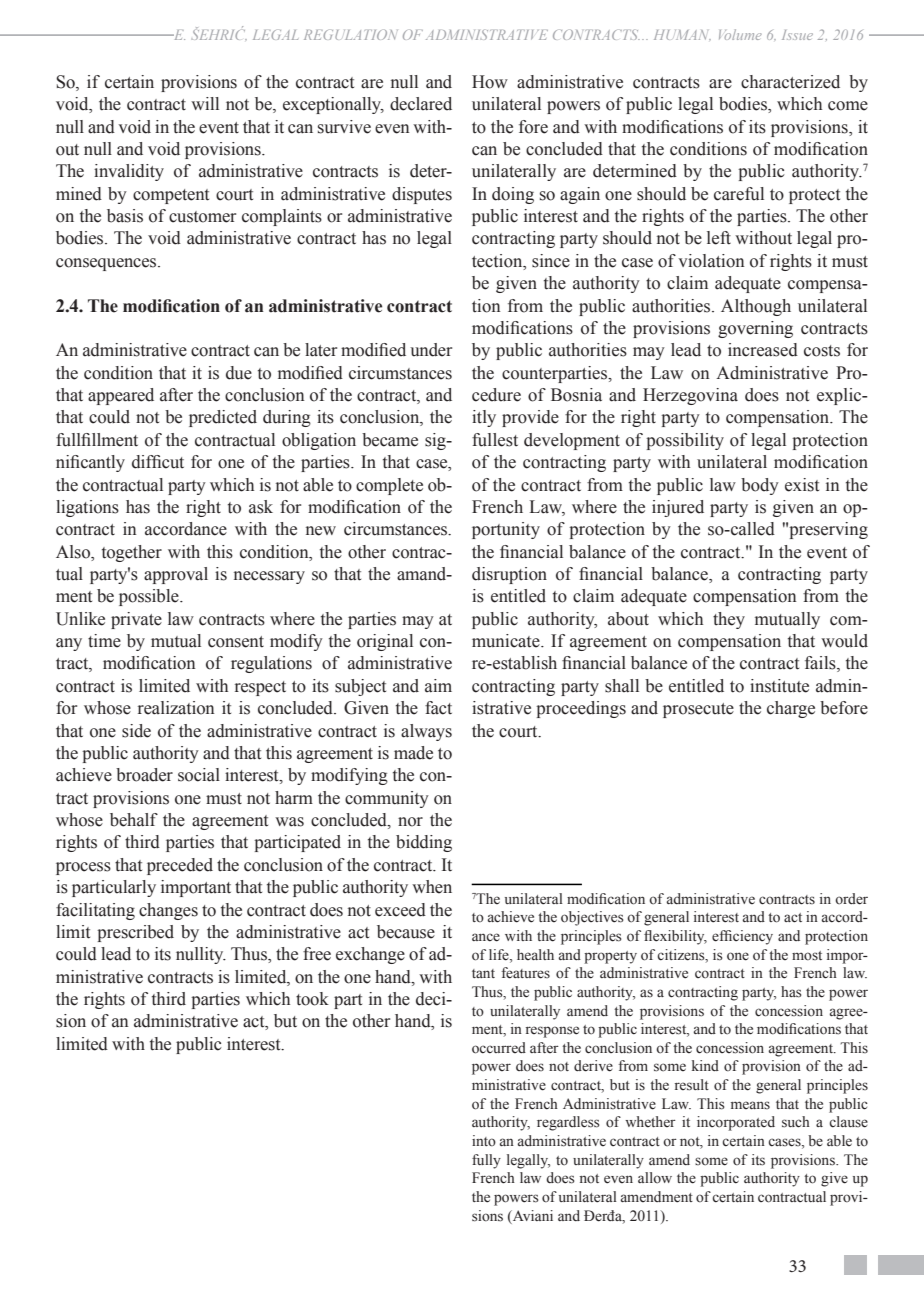 The height and width of the document is (1308, 924). What do you see at coordinates (484, 1141) in the document?
I see `into` at bounding box center [484, 1141].
